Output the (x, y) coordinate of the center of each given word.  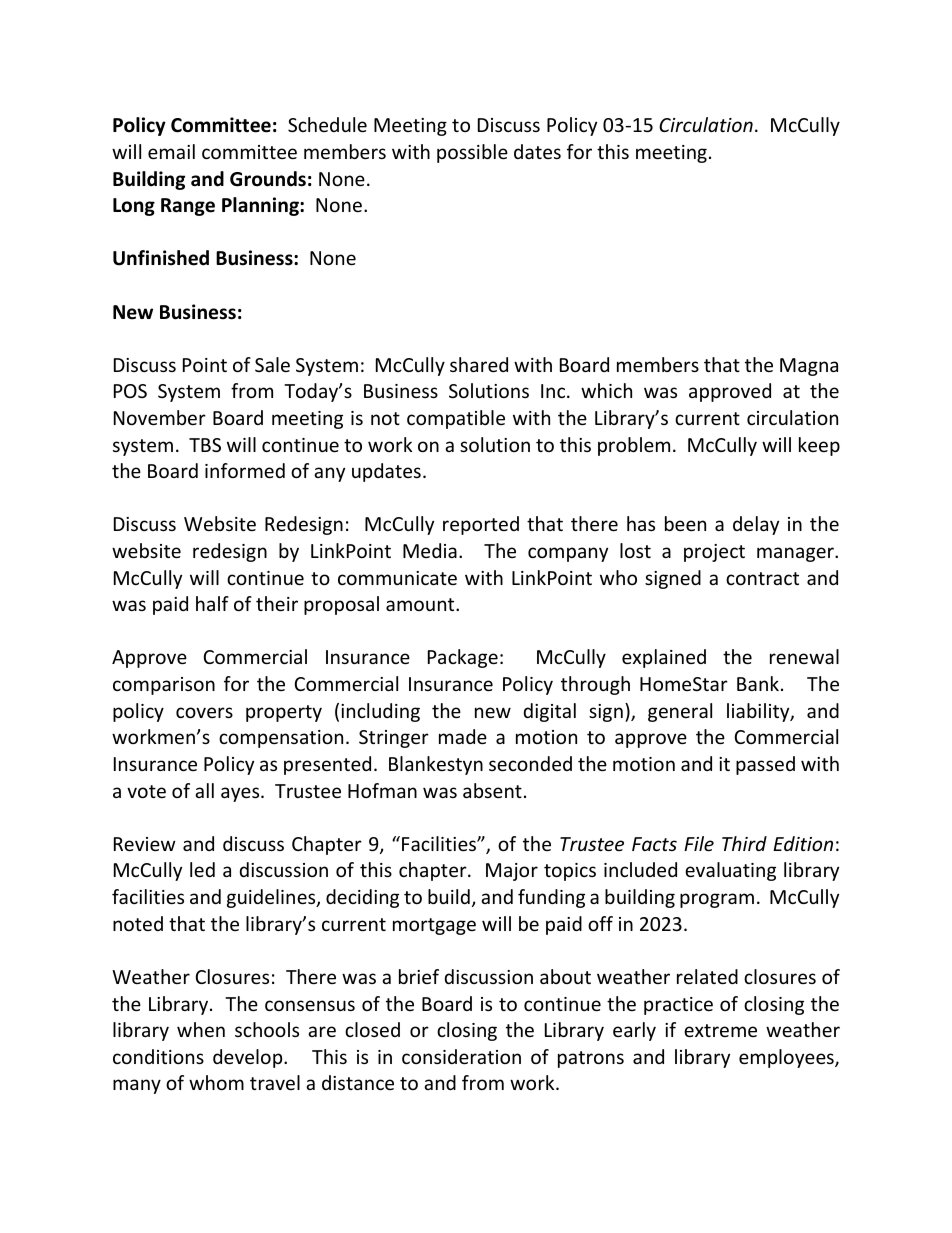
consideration (461, 1056)
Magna (809, 367)
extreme (720, 1030)
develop (249, 1058)
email (171, 151)
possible (472, 153)
